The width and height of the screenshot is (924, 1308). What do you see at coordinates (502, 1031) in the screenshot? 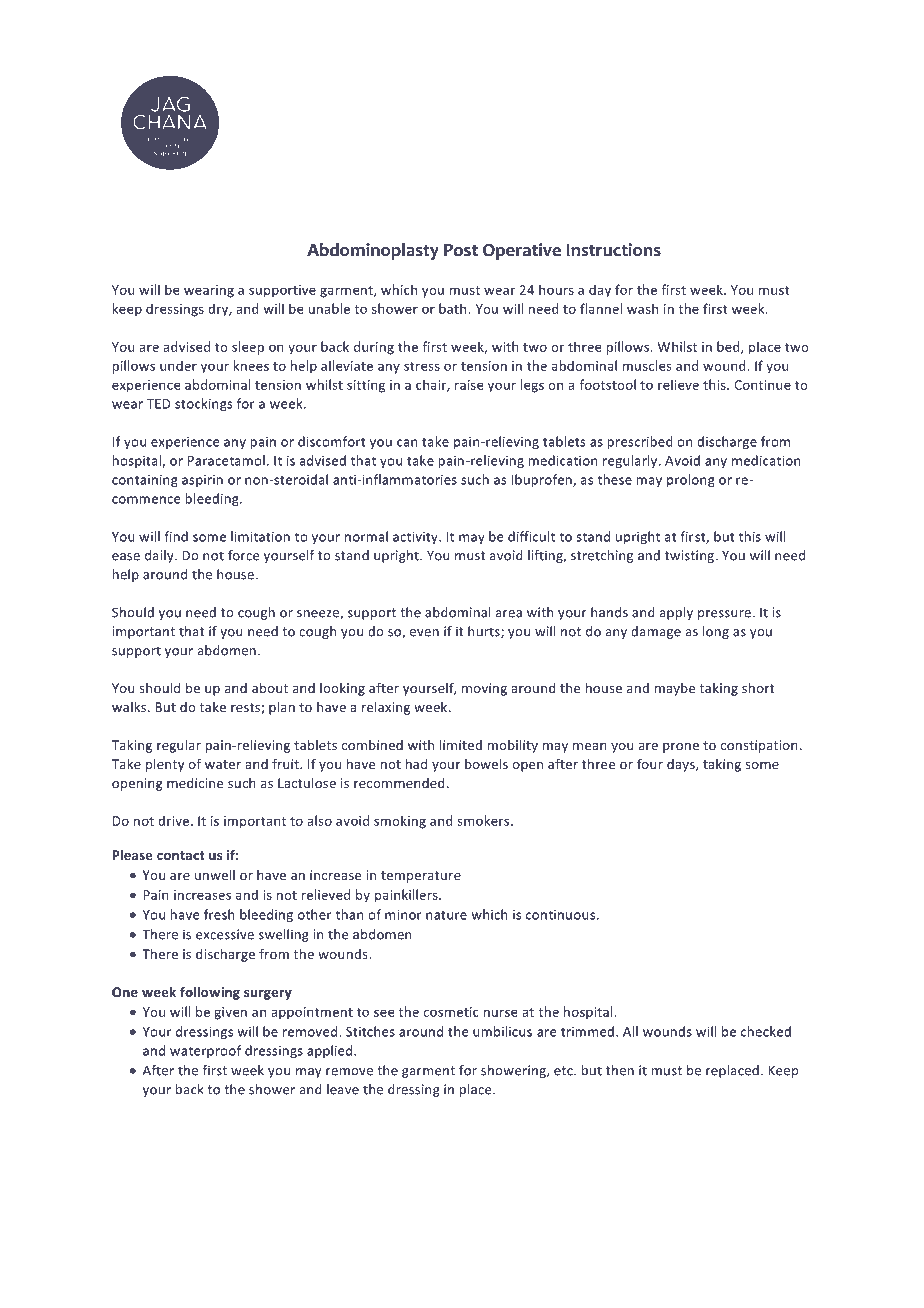
I see `umbilicus` at bounding box center [502, 1031].
